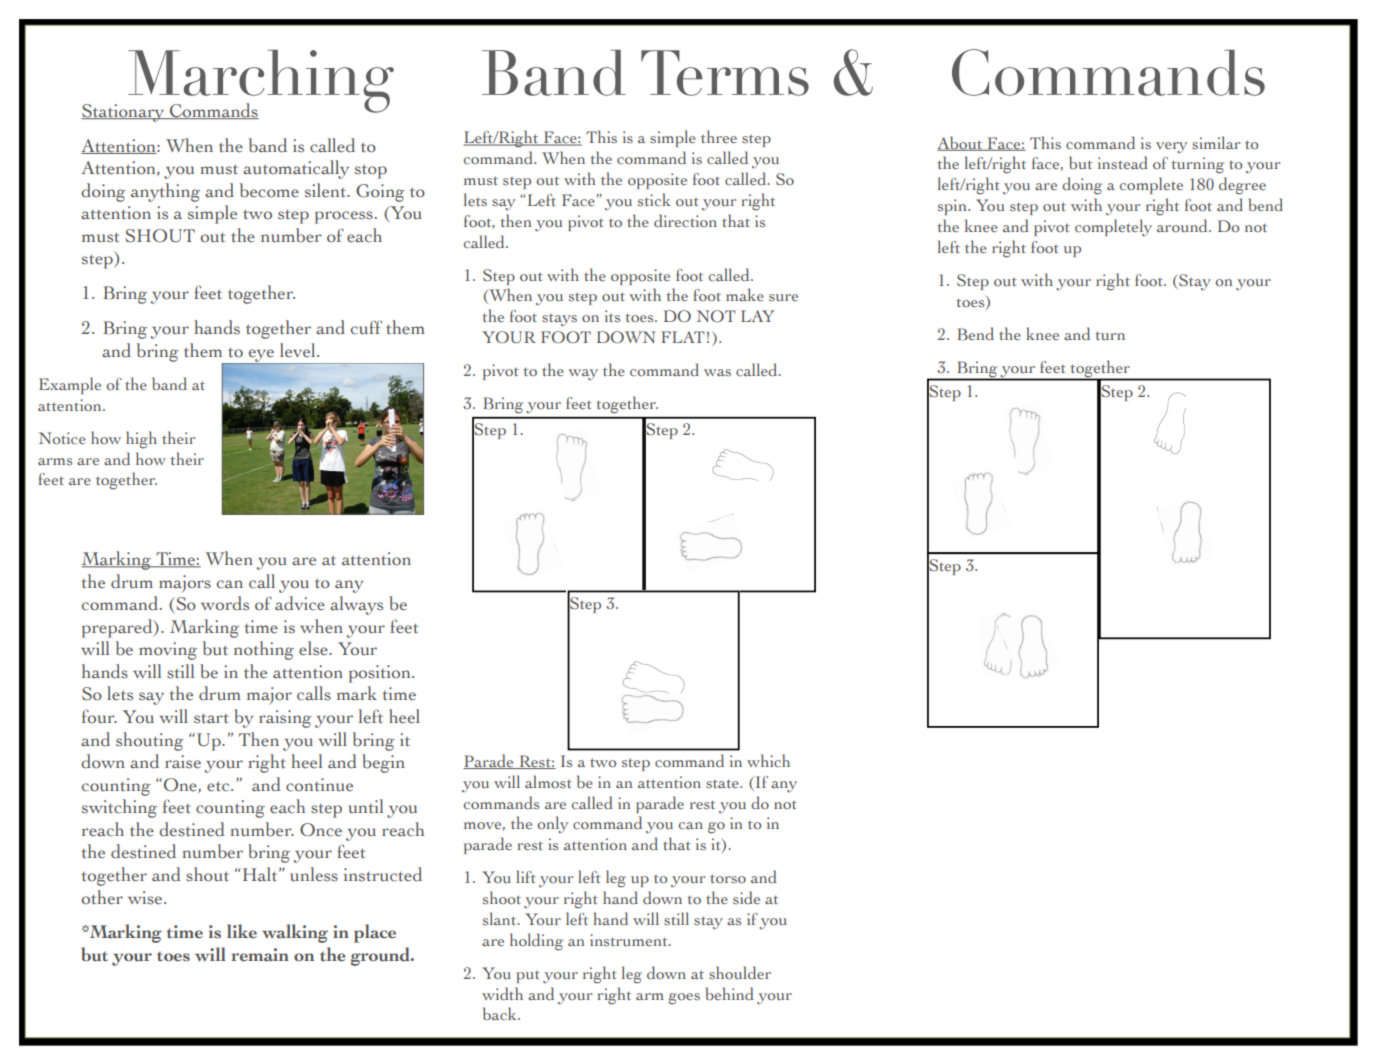 Image resolution: width=1375 pixels, height=1063 pixels. What do you see at coordinates (768, 760) in the image?
I see `which` at bounding box center [768, 760].
